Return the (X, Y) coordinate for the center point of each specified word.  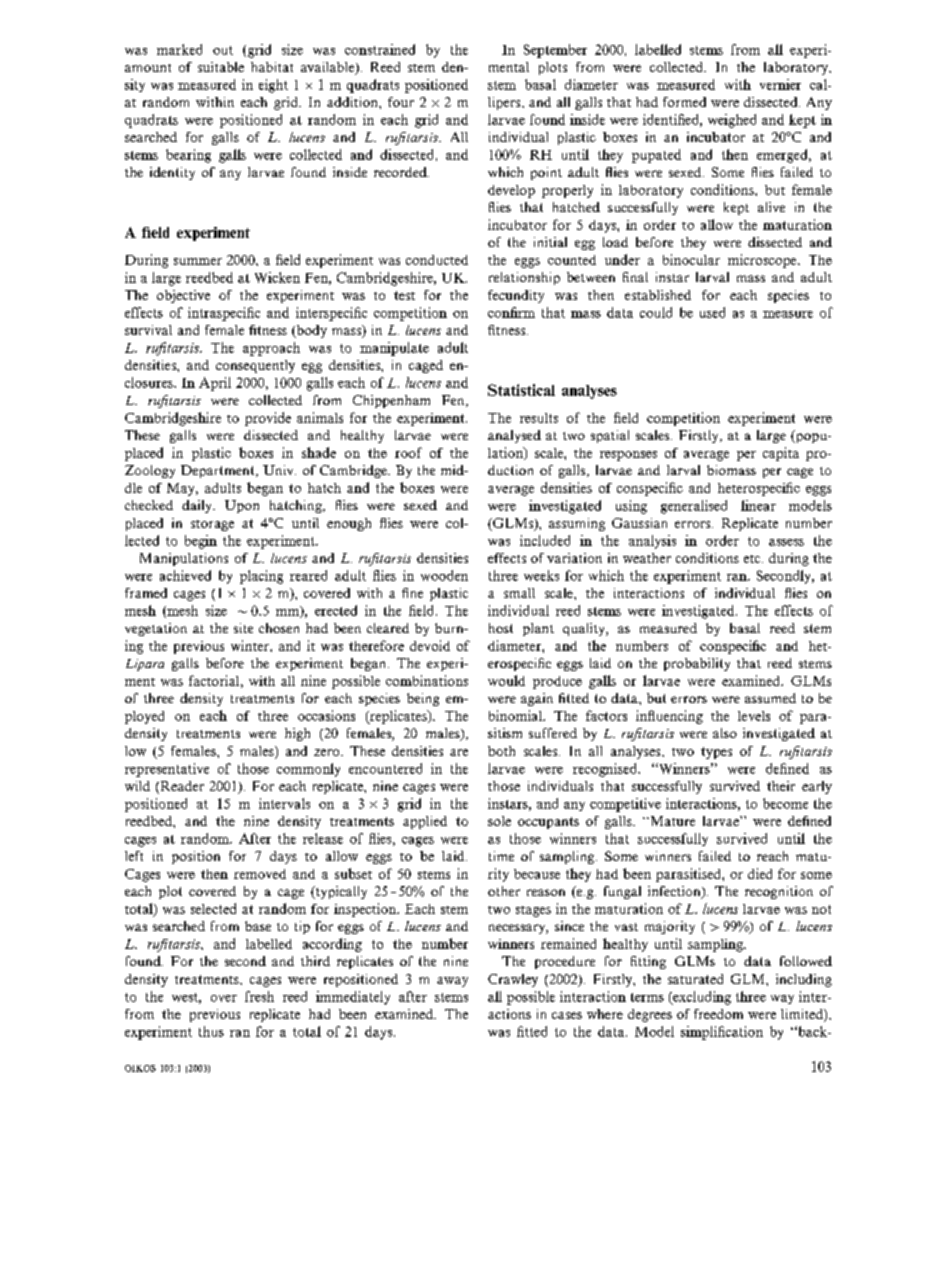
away (452, 982)
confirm (511, 312)
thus (211, 1031)
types (716, 753)
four (401, 102)
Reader (181, 787)
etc (753, 559)
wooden (444, 575)
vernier (780, 84)
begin (201, 542)
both (501, 751)
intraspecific (224, 314)
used (712, 312)
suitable (221, 67)
